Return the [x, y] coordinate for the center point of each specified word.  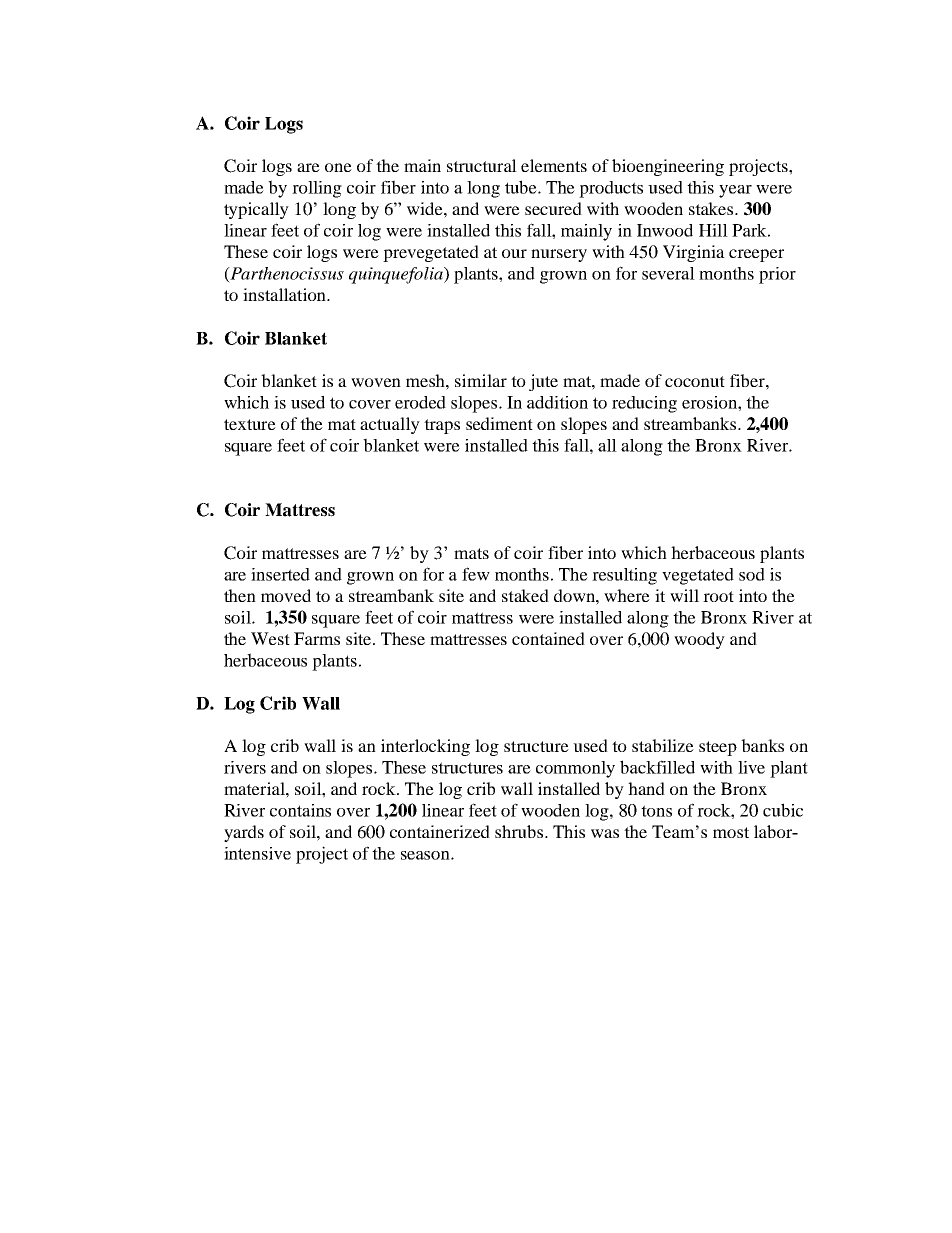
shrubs [520, 831]
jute [543, 382]
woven [376, 382]
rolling [317, 189]
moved [286, 595]
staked [525, 595]
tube [522, 187]
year [735, 191]
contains [300, 810]
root [718, 596]
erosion [710, 402]
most [731, 832]
